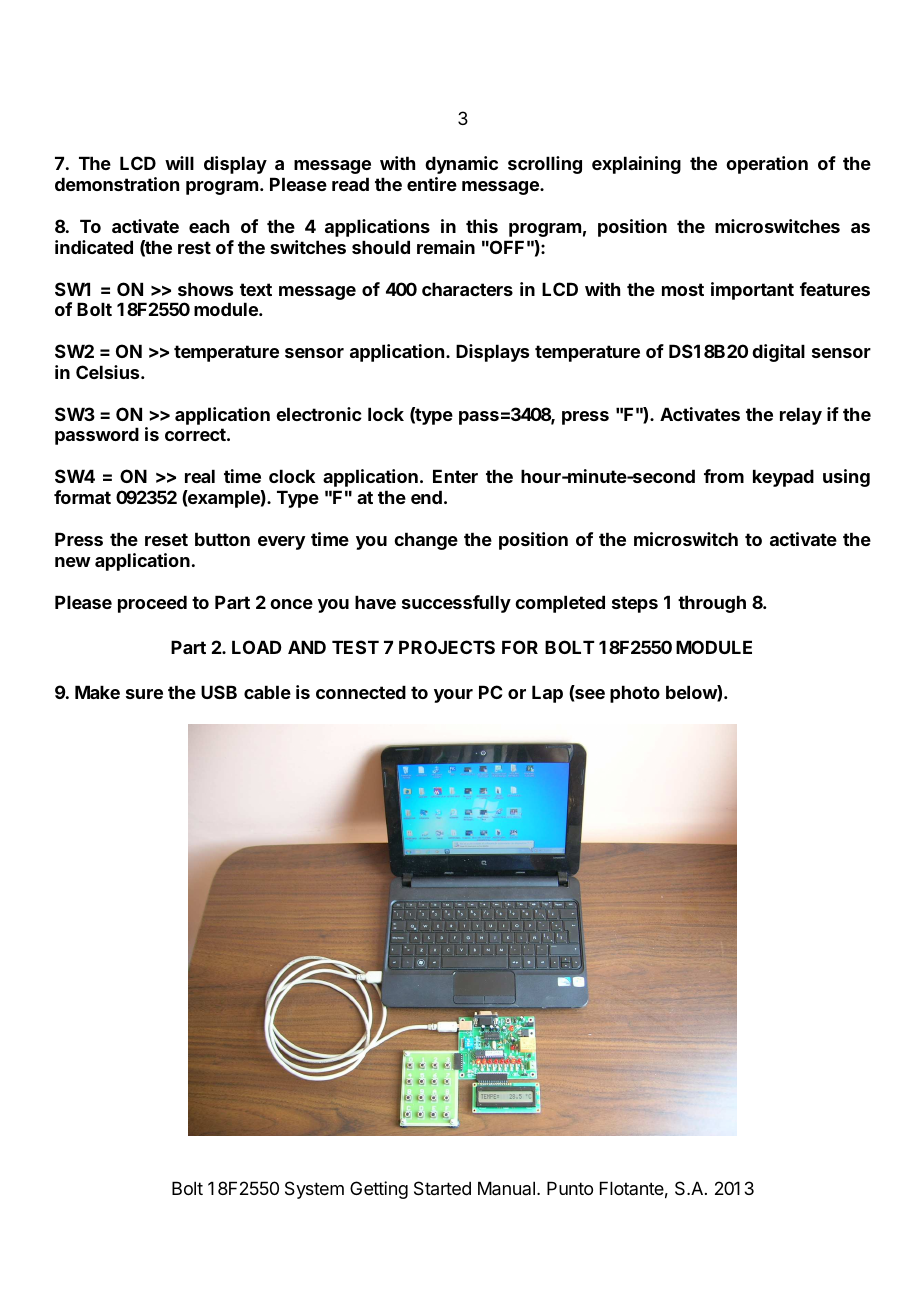 This screenshot has height=1308, width=924. I want to click on will, so click(179, 163).
